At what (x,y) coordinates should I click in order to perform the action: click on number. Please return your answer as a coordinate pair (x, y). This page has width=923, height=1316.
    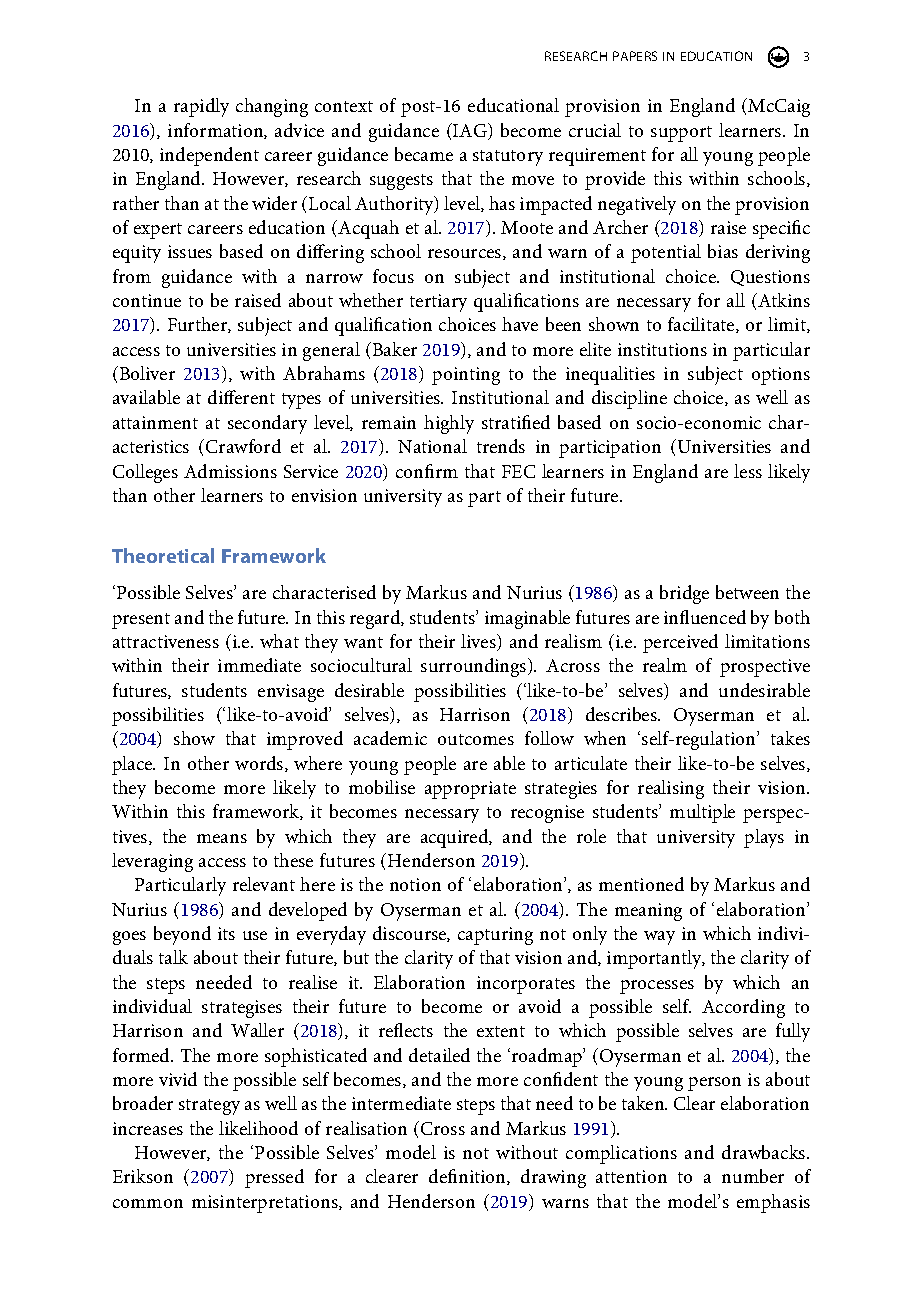
    Looking at the image, I should click on (753, 1176).
